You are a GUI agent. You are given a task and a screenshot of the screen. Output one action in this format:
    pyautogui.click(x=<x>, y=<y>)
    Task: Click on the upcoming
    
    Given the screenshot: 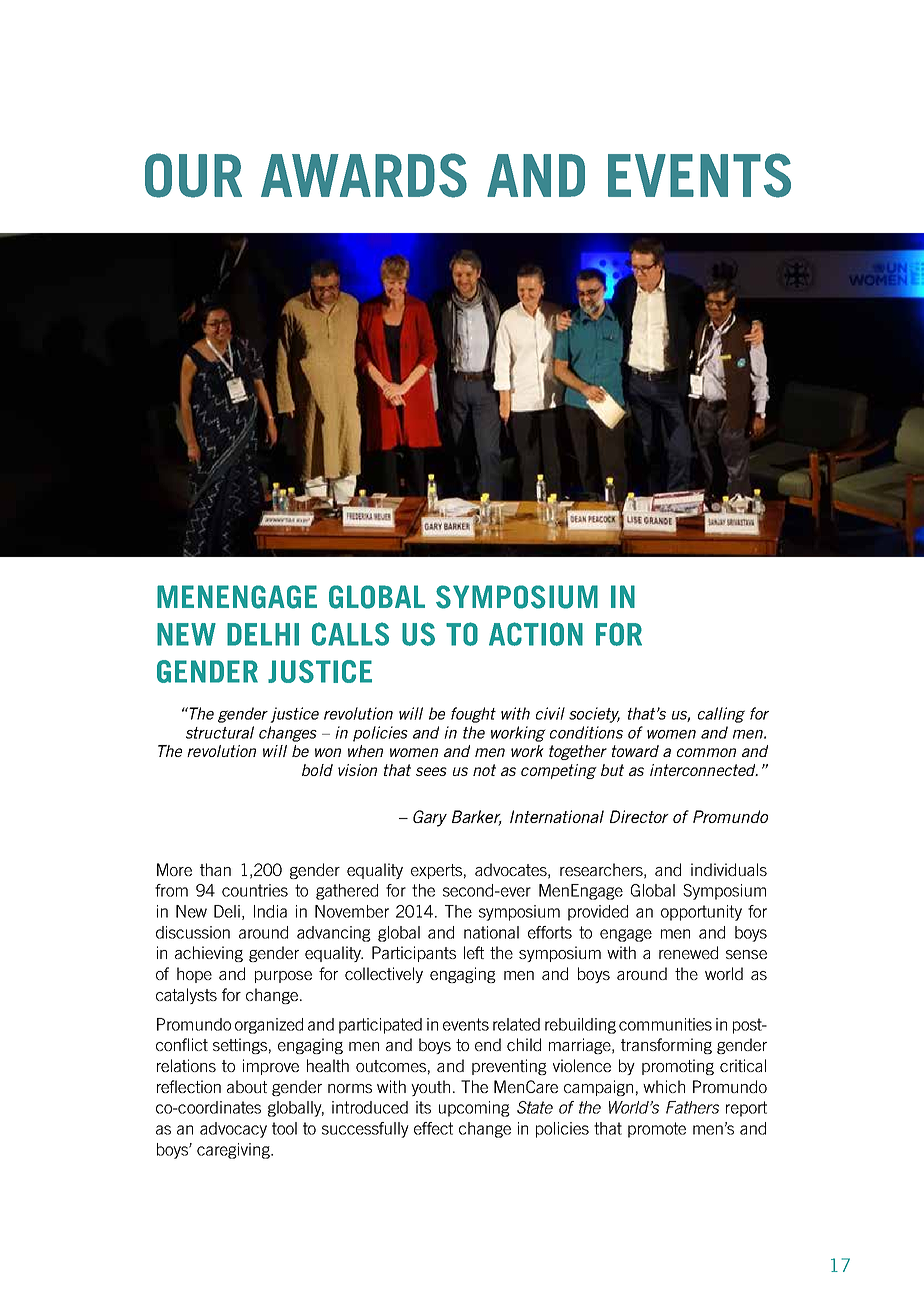 What is the action you would take?
    pyautogui.click(x=474, y=1109)
